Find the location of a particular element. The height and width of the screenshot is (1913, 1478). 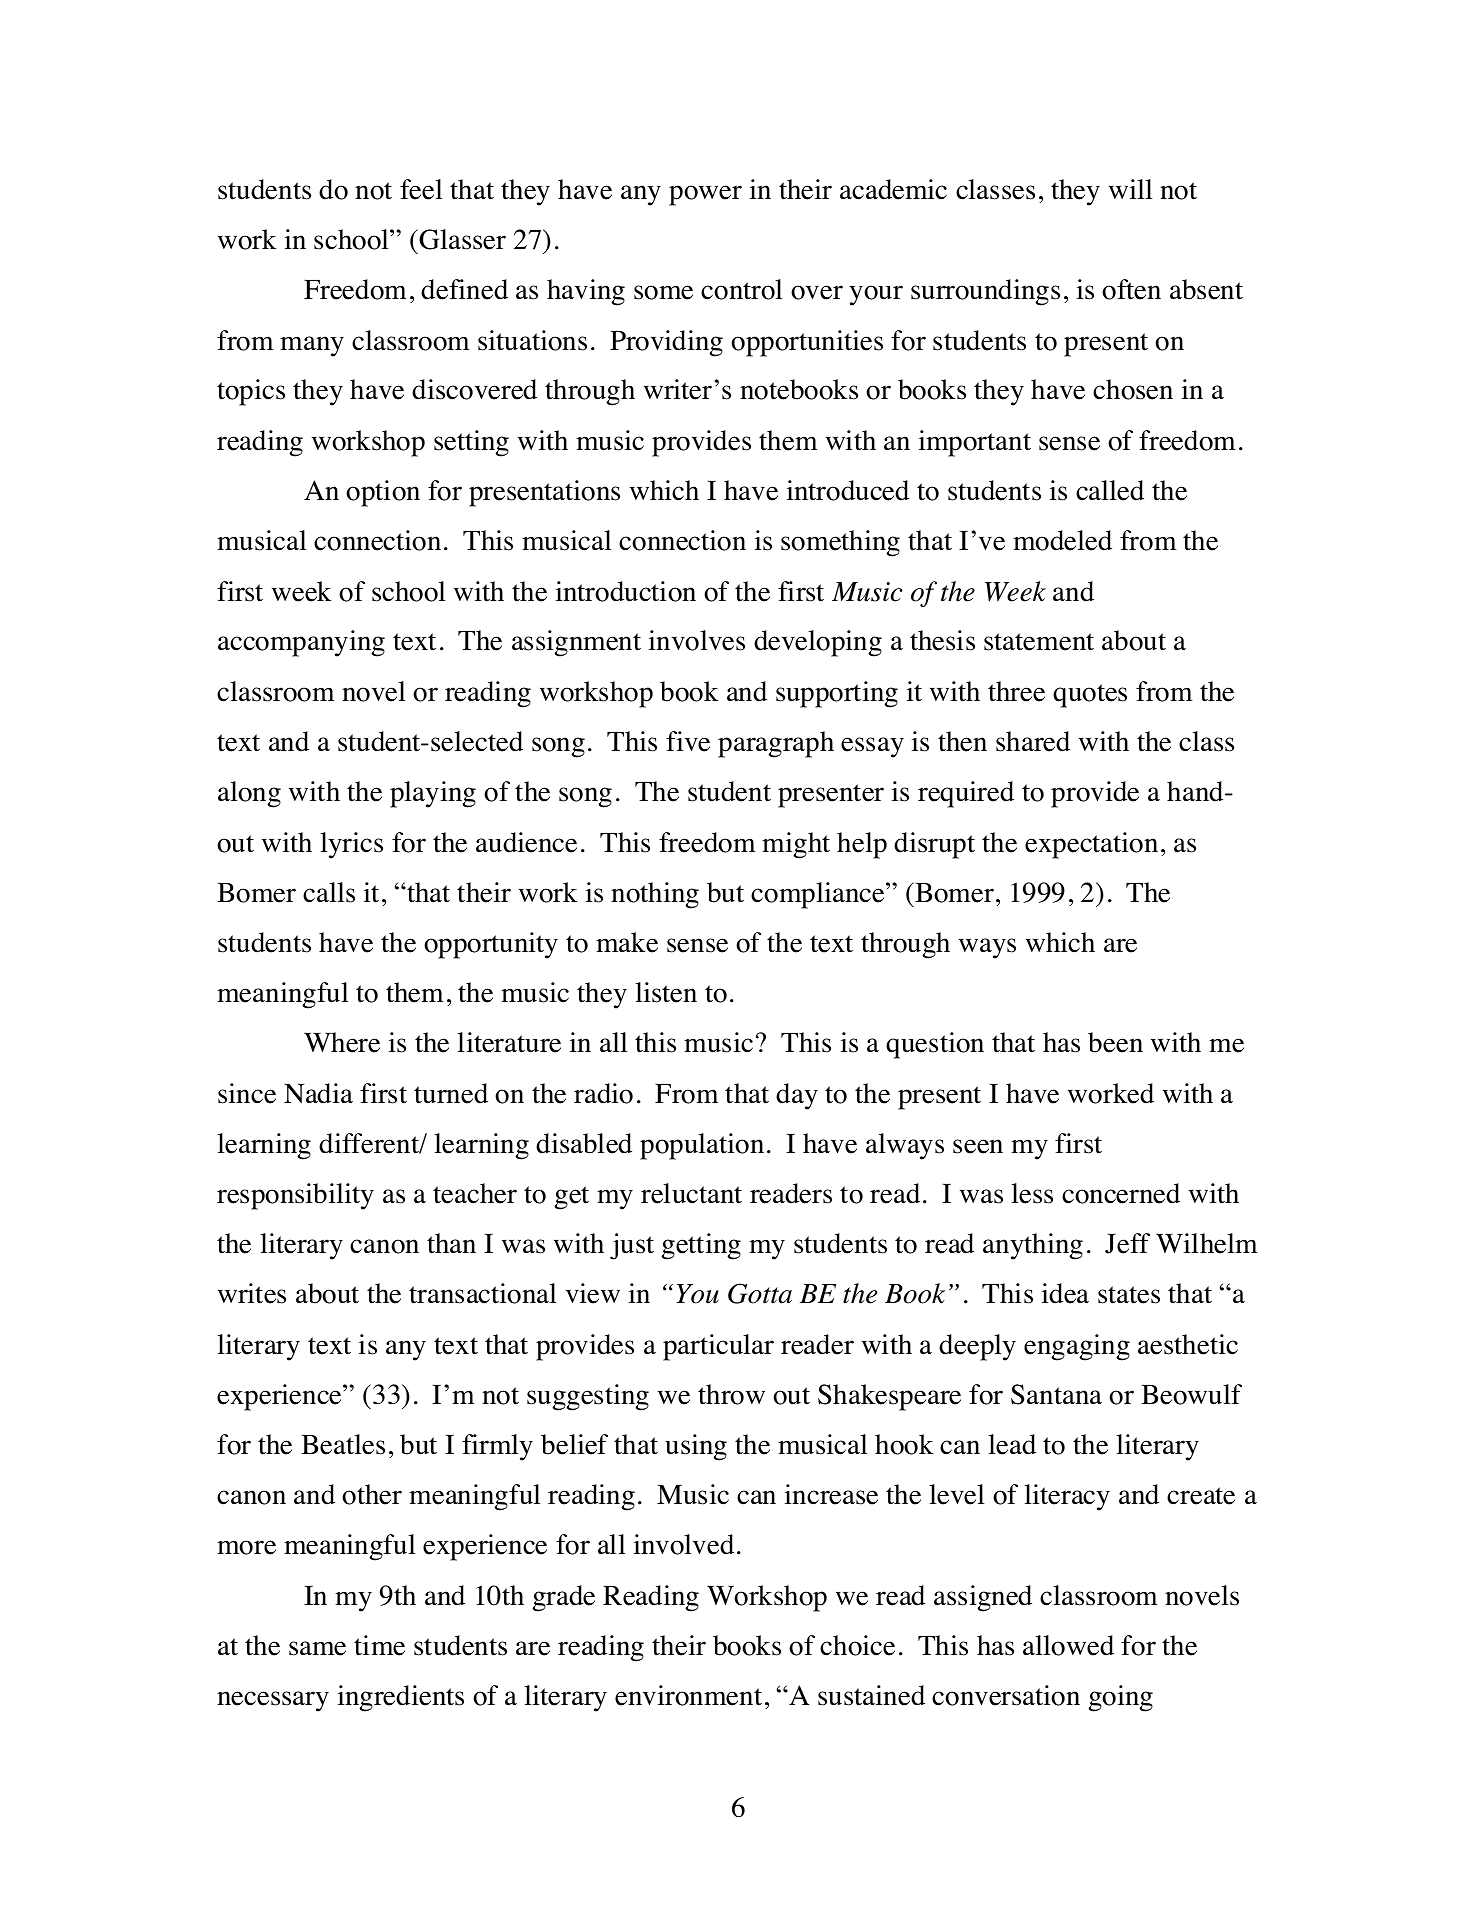

concerned is located at coordinates (1121, 1193).
